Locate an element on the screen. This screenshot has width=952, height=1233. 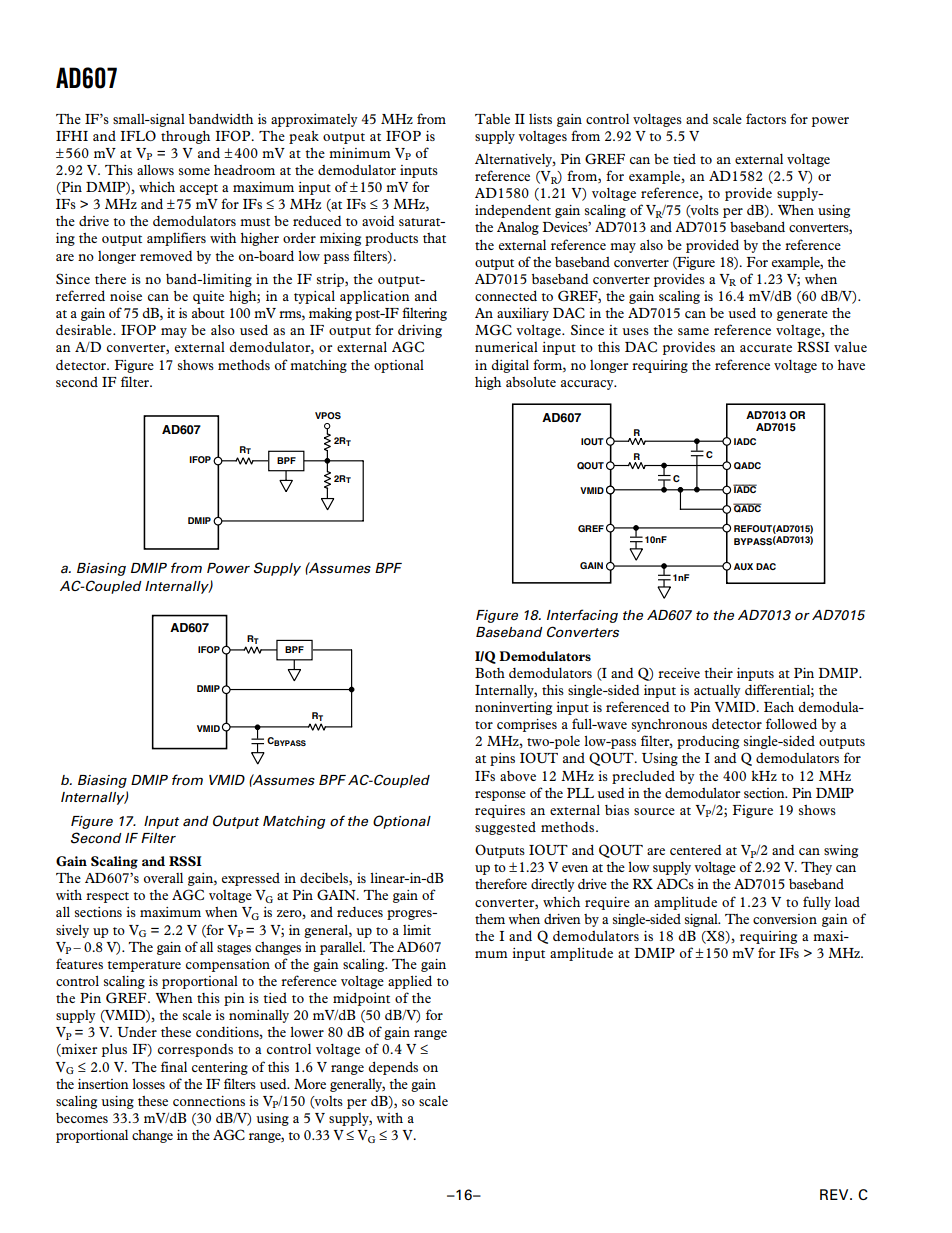
through is located at coordinates (185, 137).
